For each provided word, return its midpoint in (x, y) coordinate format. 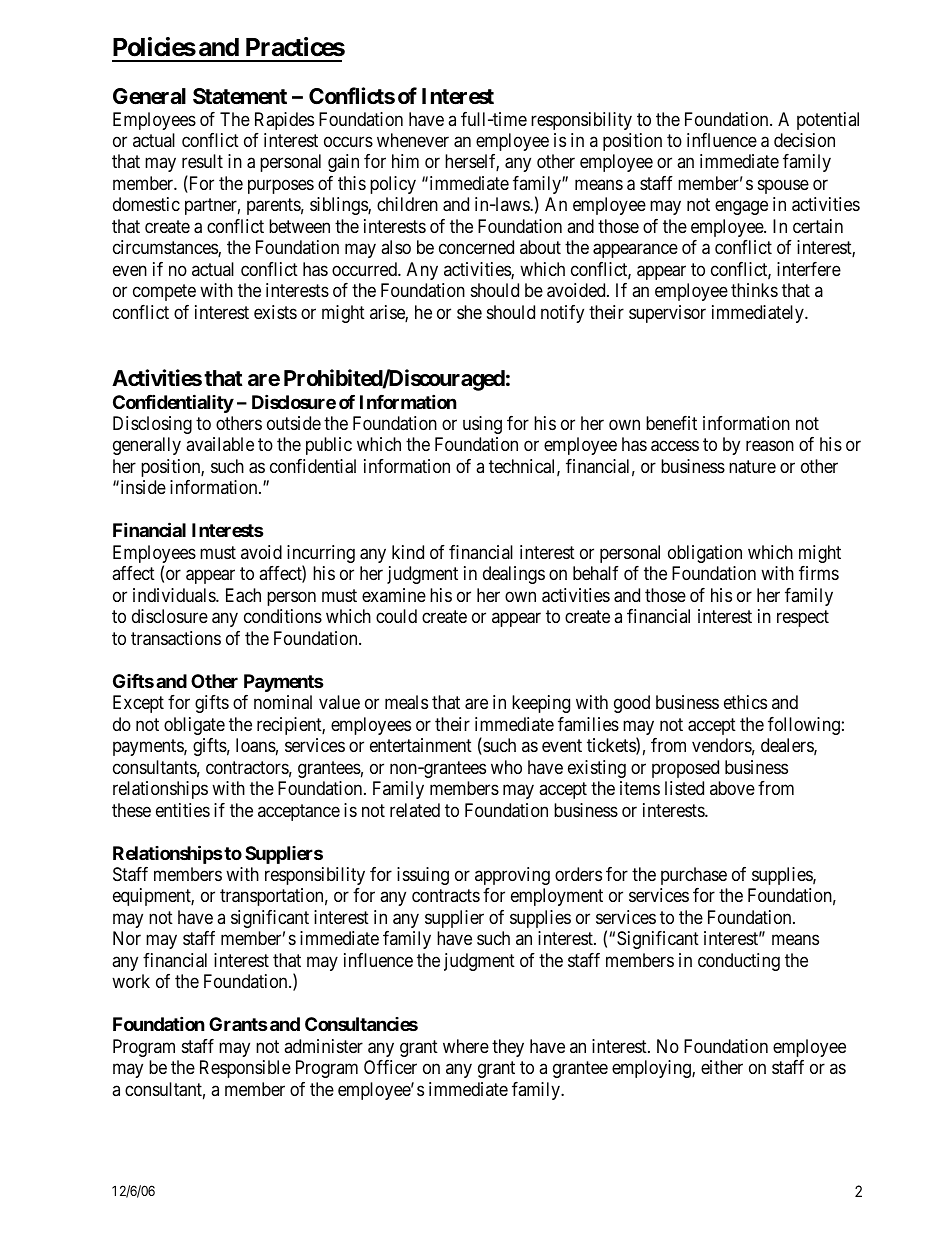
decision (804, 140)
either (722, 1067)
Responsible (245, 1069)
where (466, 1046)
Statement (240, 96)
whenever (413, 140)
